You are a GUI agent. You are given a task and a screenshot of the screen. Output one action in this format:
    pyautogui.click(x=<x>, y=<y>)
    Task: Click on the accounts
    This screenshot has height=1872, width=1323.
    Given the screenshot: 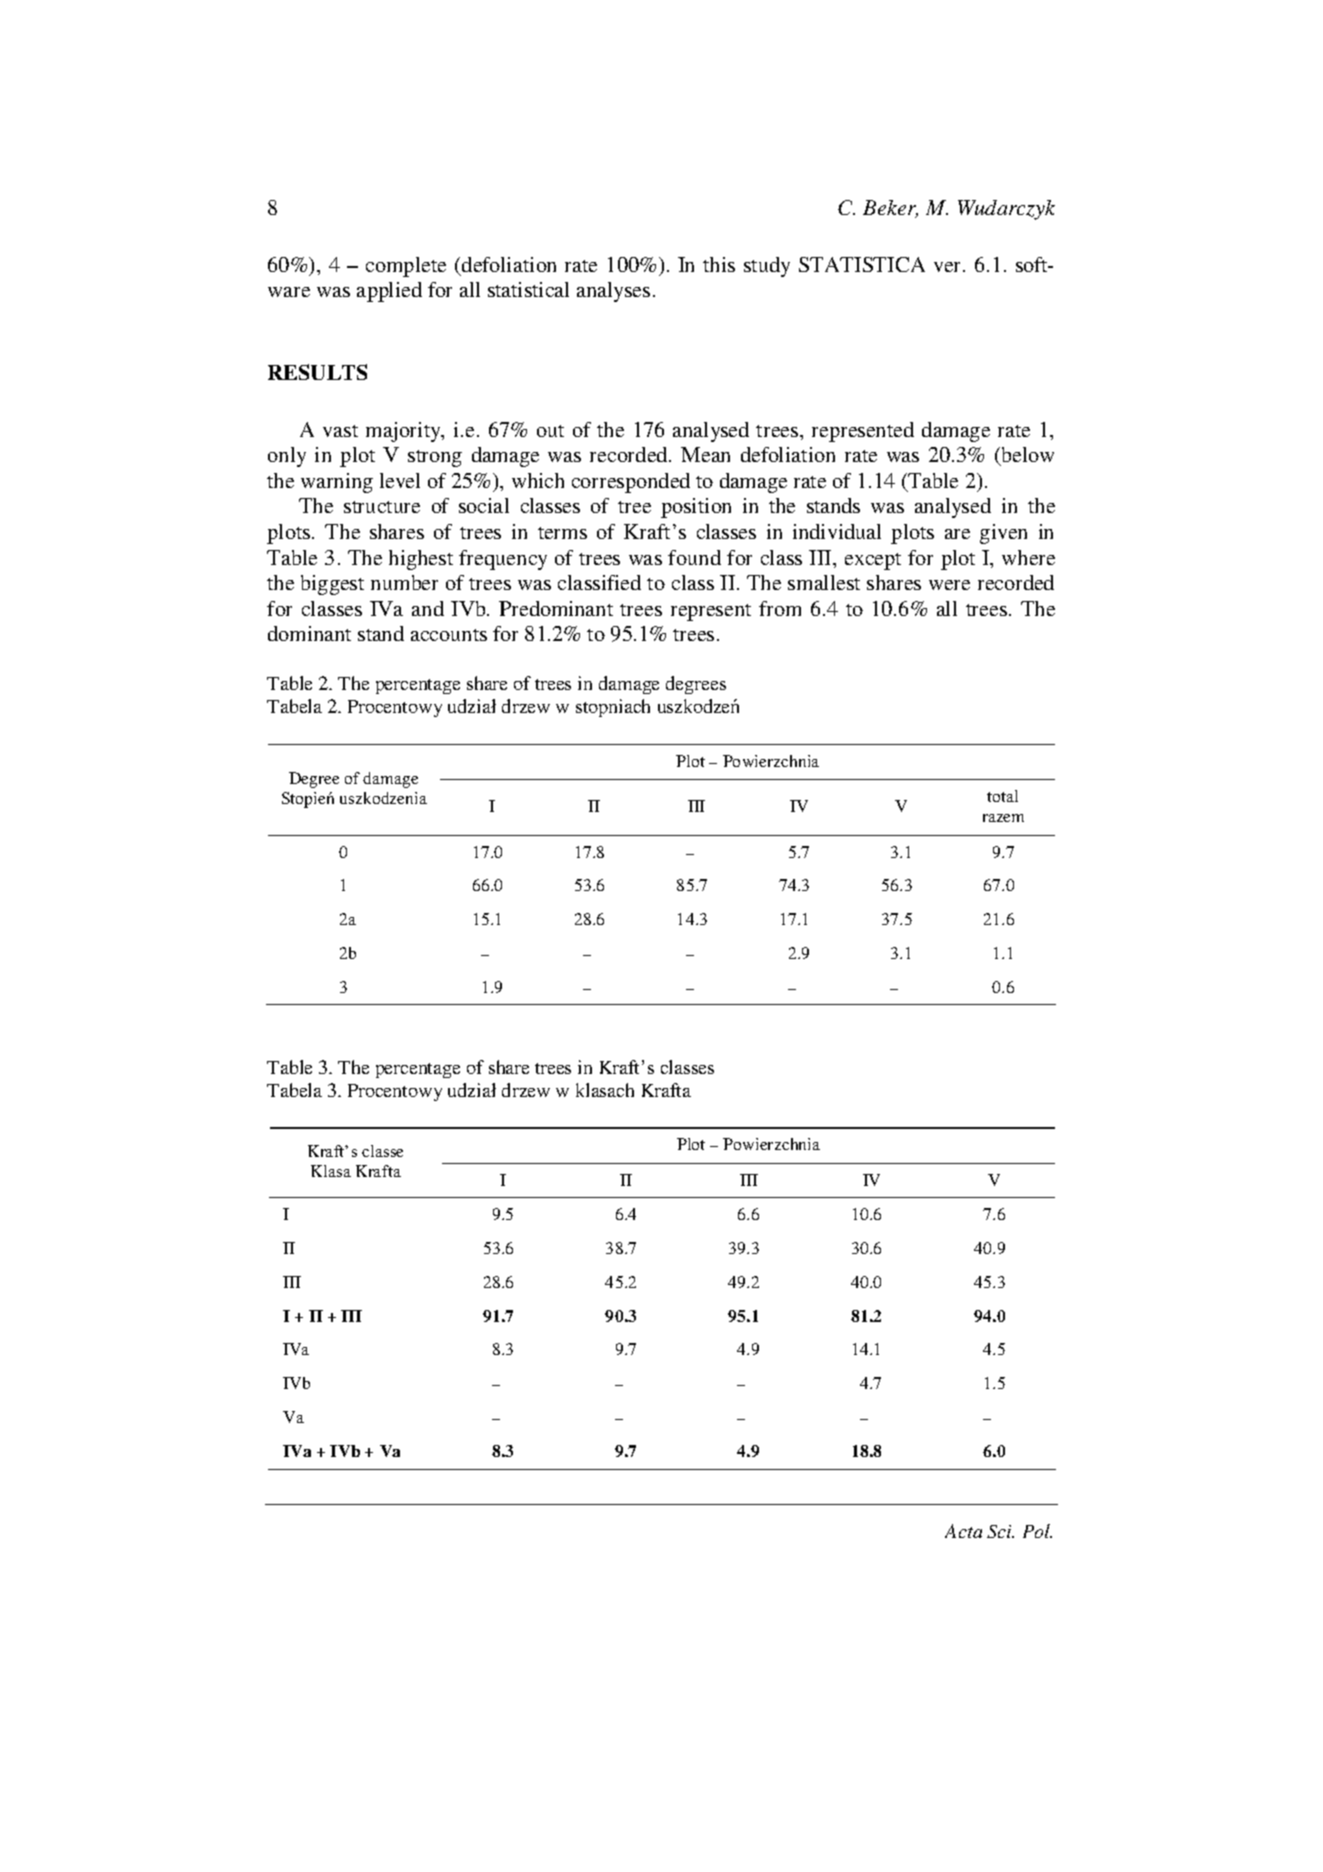 What is the action you would take?
    pyautogui.click(x=449, y=635)
